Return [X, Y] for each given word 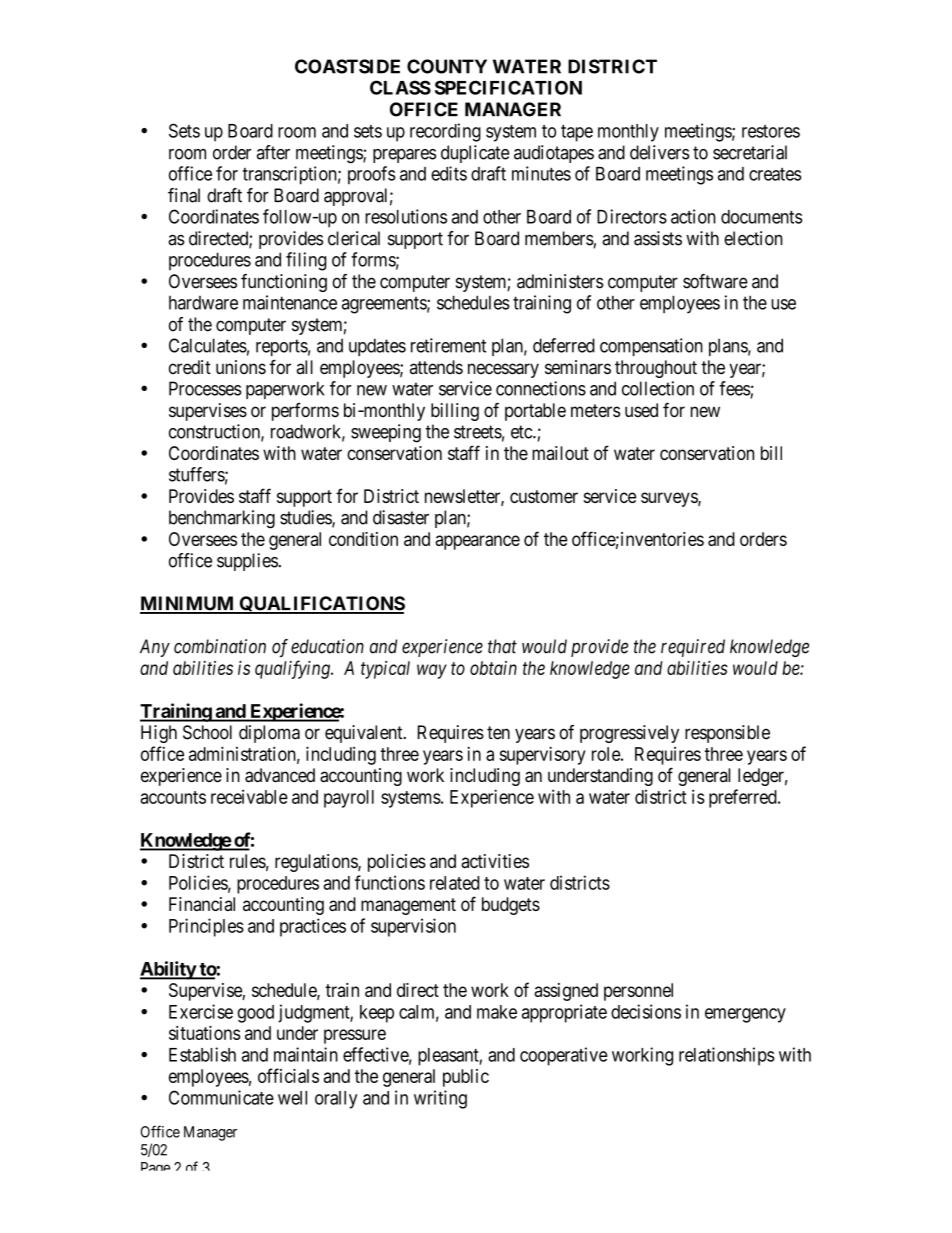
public [466, 1078]
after [273, 152]
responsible [727, 734]
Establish [202, 1054]
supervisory [543, 755]
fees [735, 388]
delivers [660, 152]
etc [522, 432]
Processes [205, 388]
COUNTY [447, 66]
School [207, 732]
